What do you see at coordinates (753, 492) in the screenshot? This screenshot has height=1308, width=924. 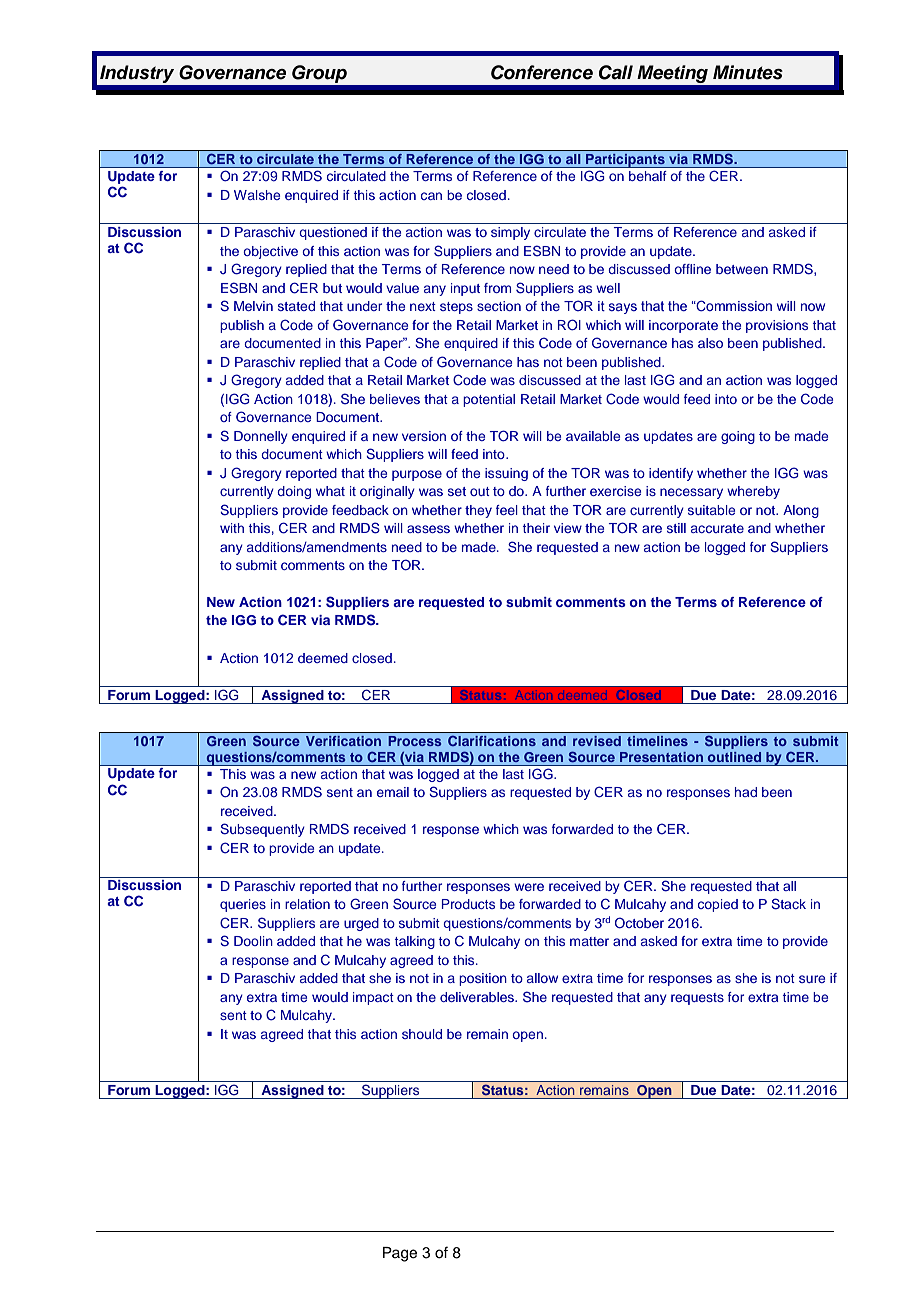 I see `whereby` at bounding box center [753, 492].
